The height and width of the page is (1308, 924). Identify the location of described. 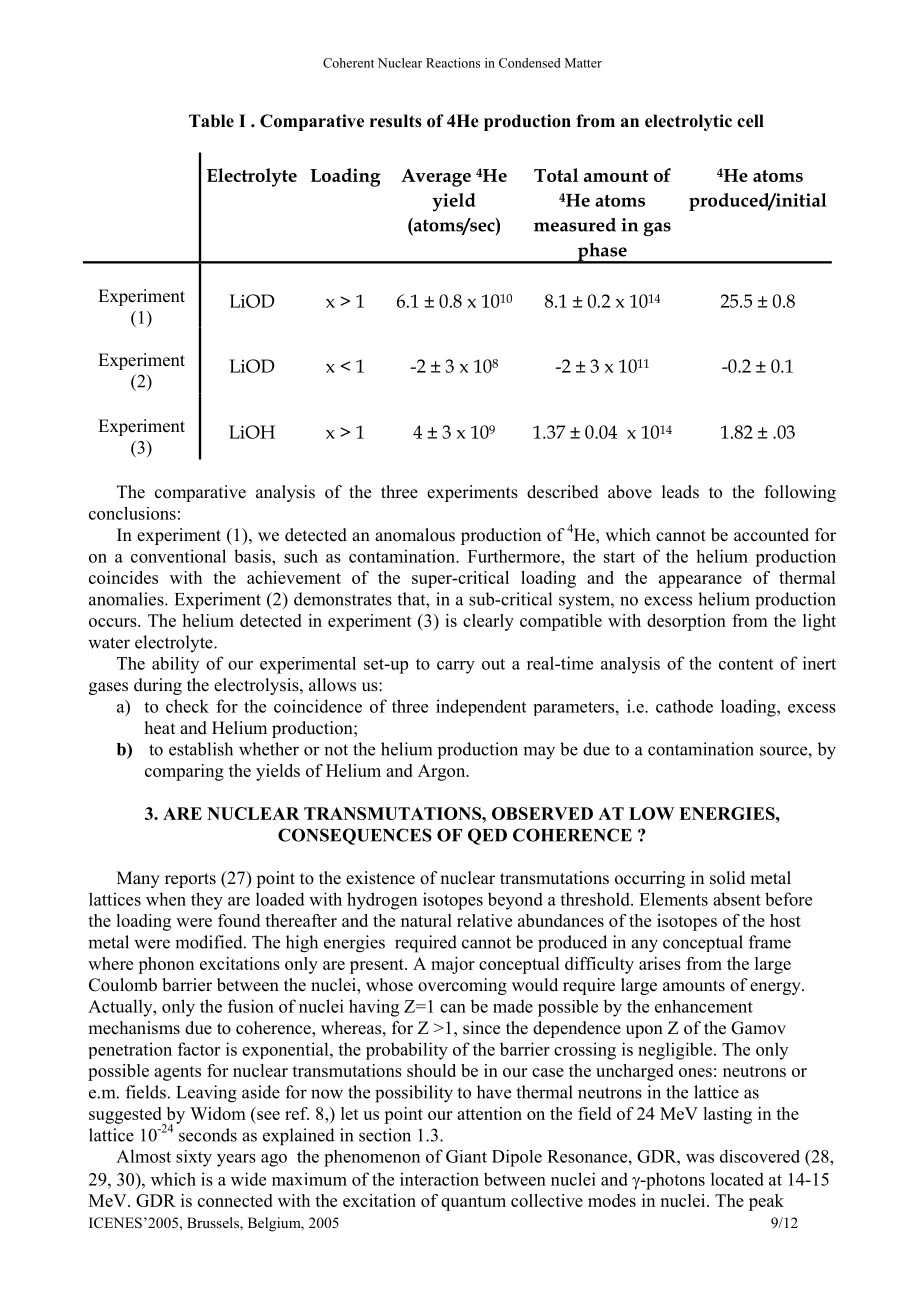
(563, 492).
